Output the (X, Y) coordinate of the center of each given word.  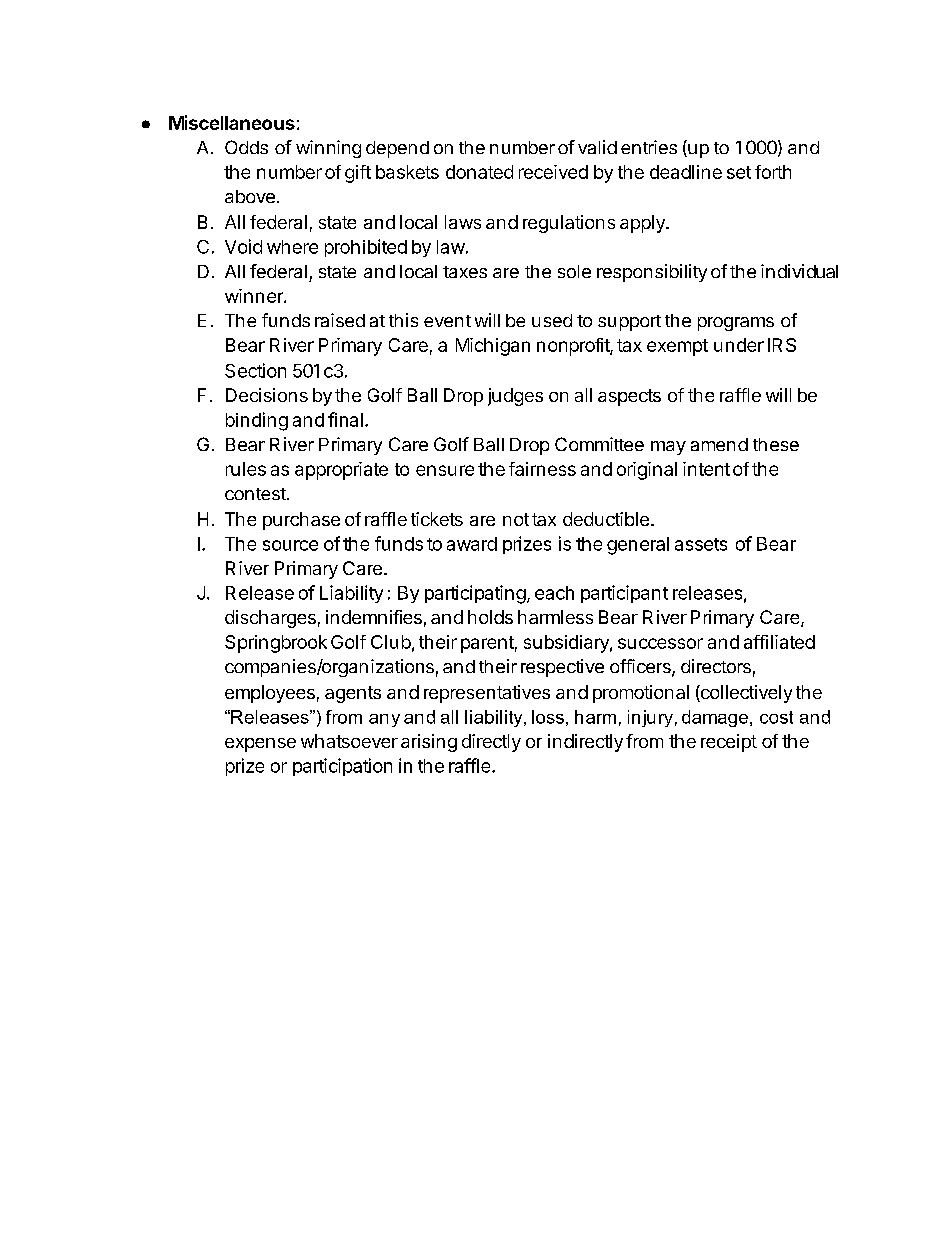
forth (773, 172)
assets (701, 544)
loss (548, 717)
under (739, 345)
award (472, 544)
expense (260, 745)
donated (479, 172)
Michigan (493, 347)
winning (328, 149)
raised (340, 320)
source (290, 545)
